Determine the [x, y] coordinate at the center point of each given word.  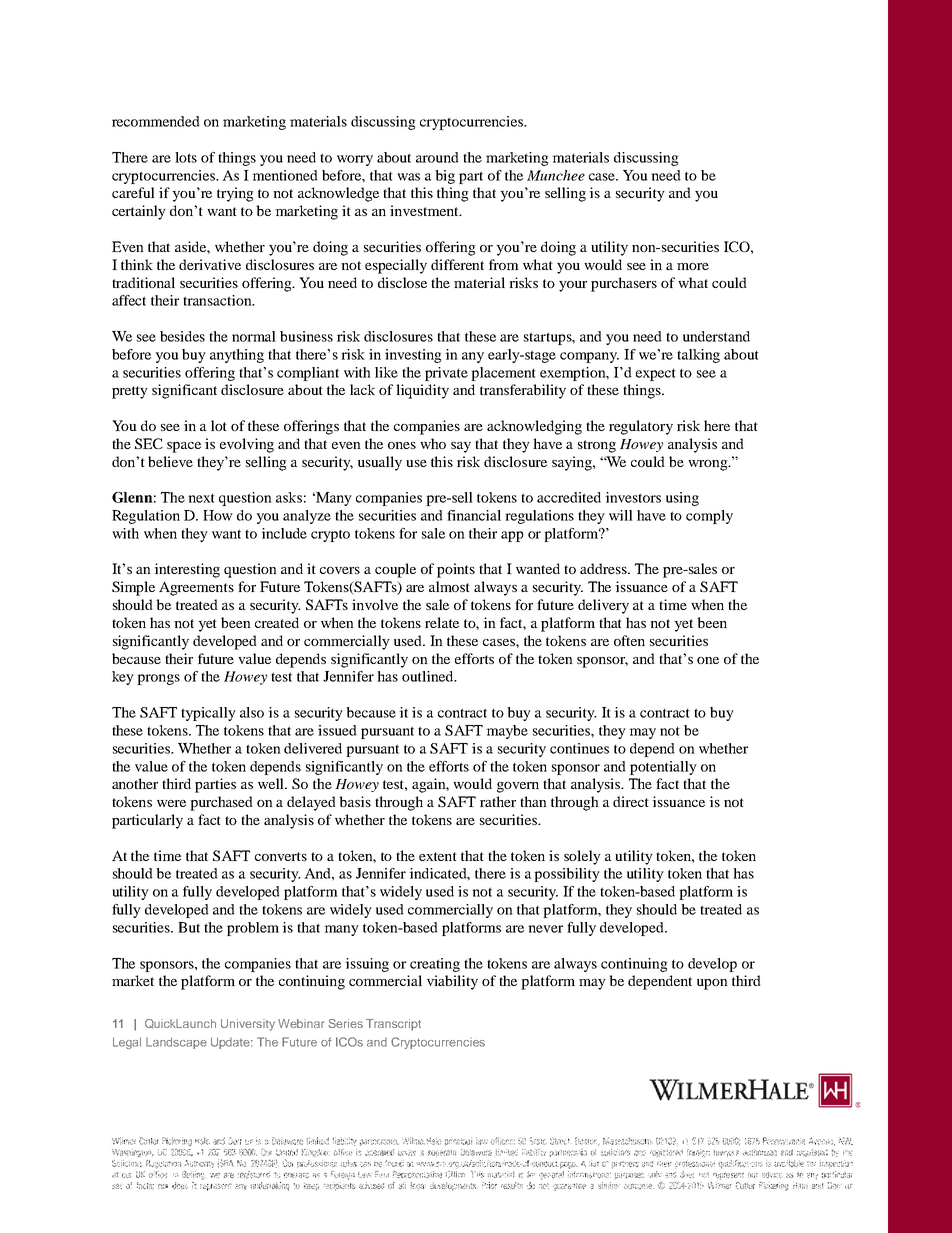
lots [186, 157]
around [437, 157]
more [693, 266]
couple [395, 570]
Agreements [196, 588]
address [604, 568]
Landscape [176, 1043]
